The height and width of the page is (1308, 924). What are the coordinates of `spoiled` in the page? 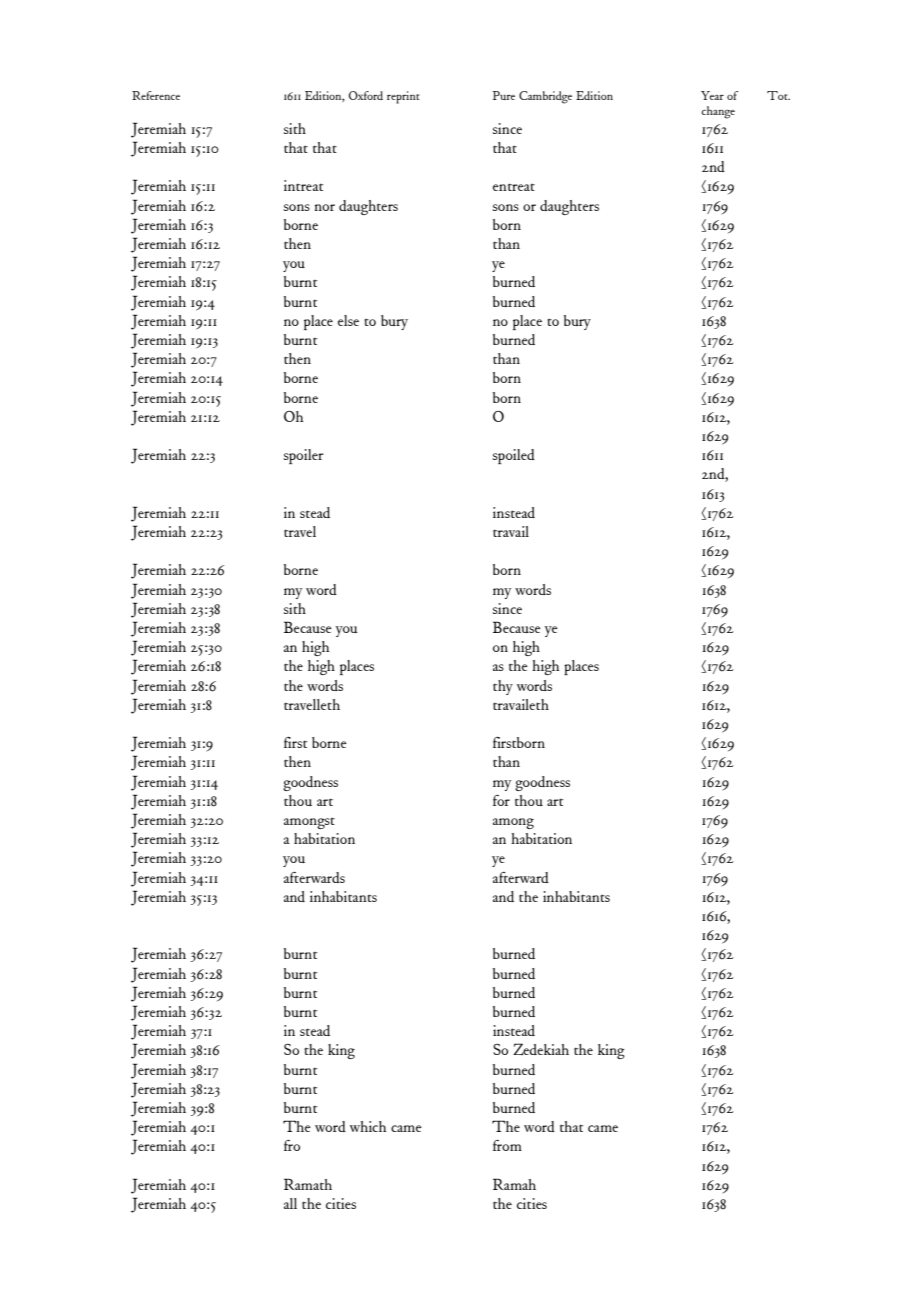 It's located at (514, 456).
